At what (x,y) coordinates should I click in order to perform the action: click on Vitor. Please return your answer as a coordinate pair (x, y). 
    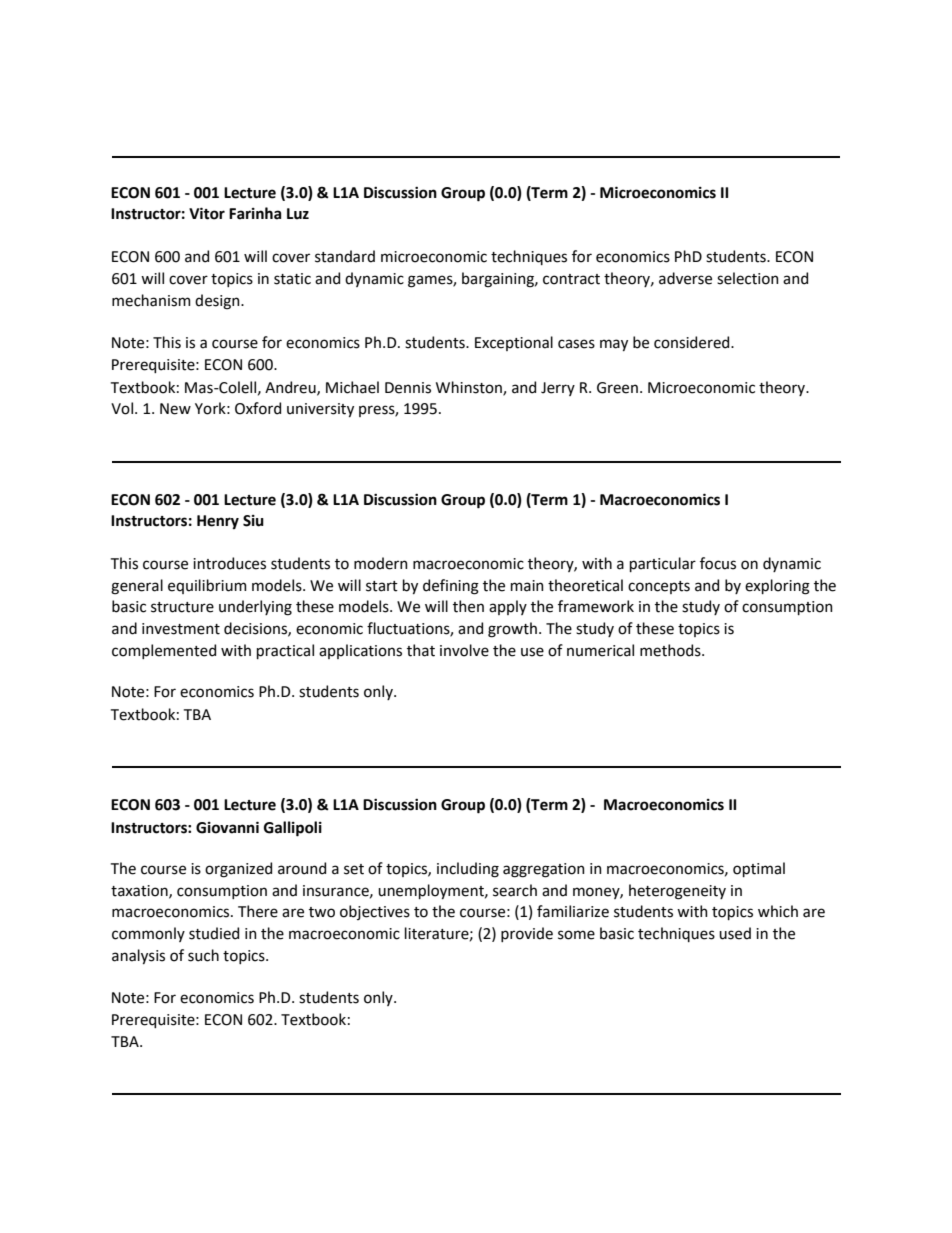
    Looking at the image, I should click on (207, 213).
